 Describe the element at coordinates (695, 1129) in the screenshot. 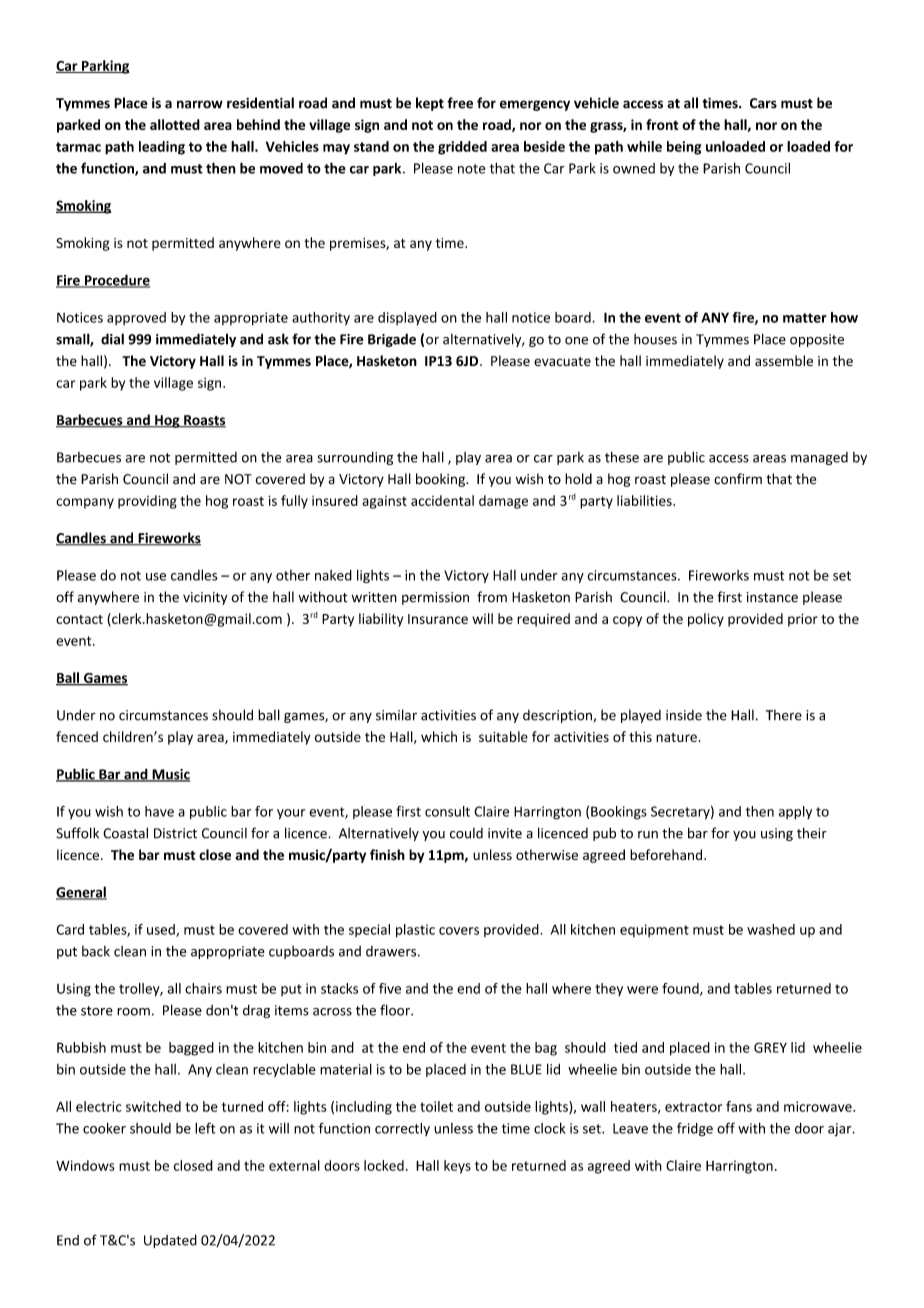

I see `fridge` at that location.
